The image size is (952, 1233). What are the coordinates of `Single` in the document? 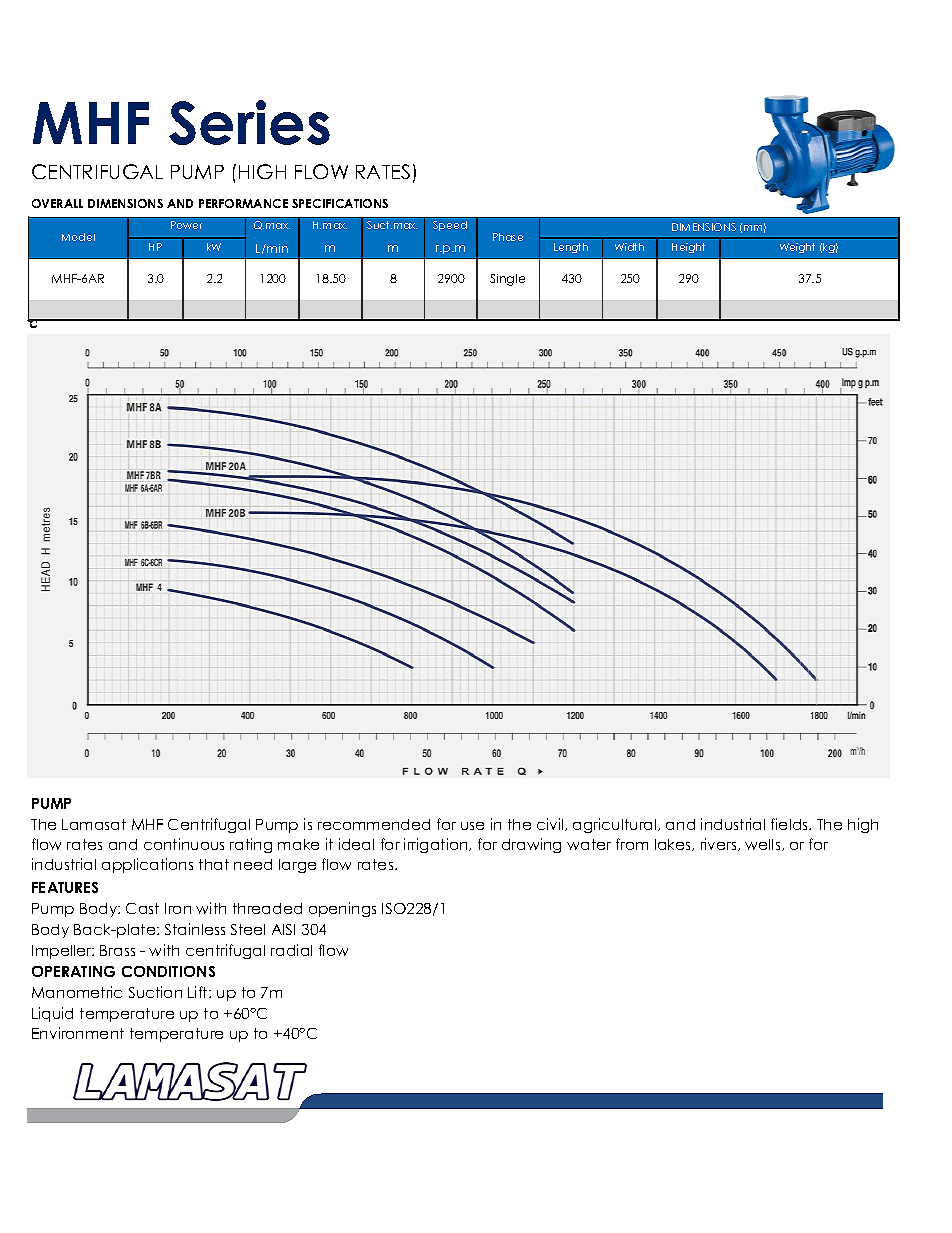 It's located at (507, 280).
